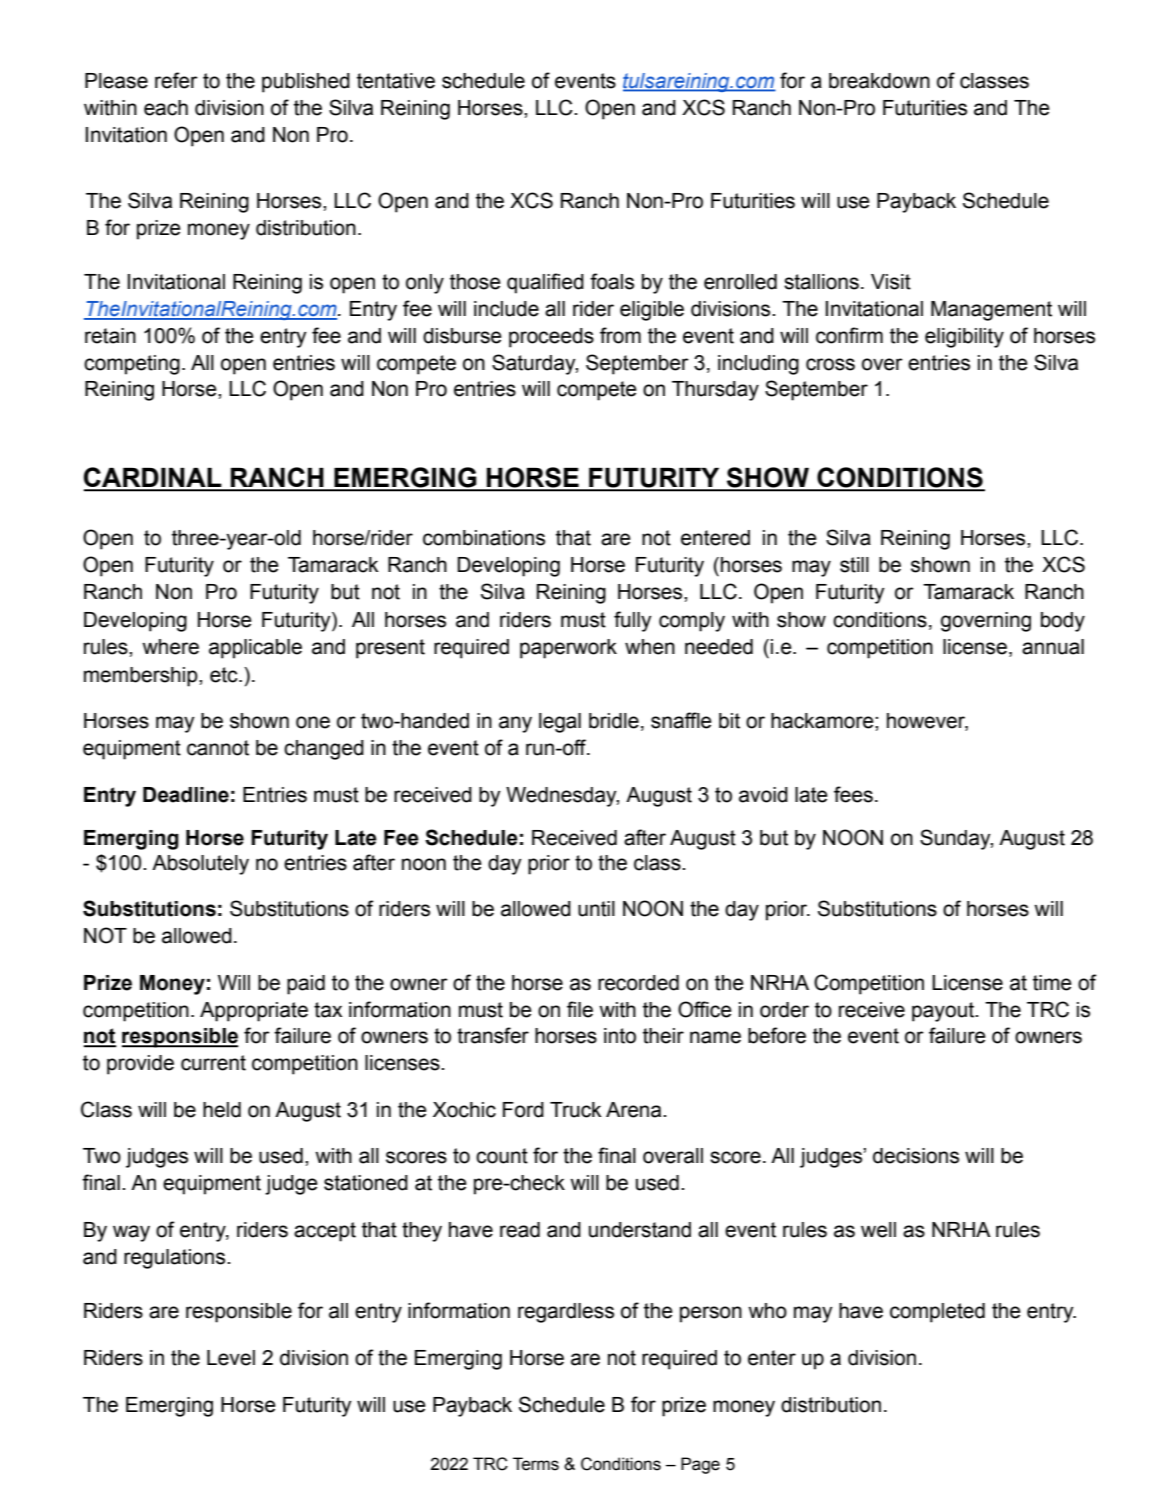 This screenshot has width=1166, height=1508. Describe the element at coordinates (560, 723) in the screenshot. I see `legal` at that location.
